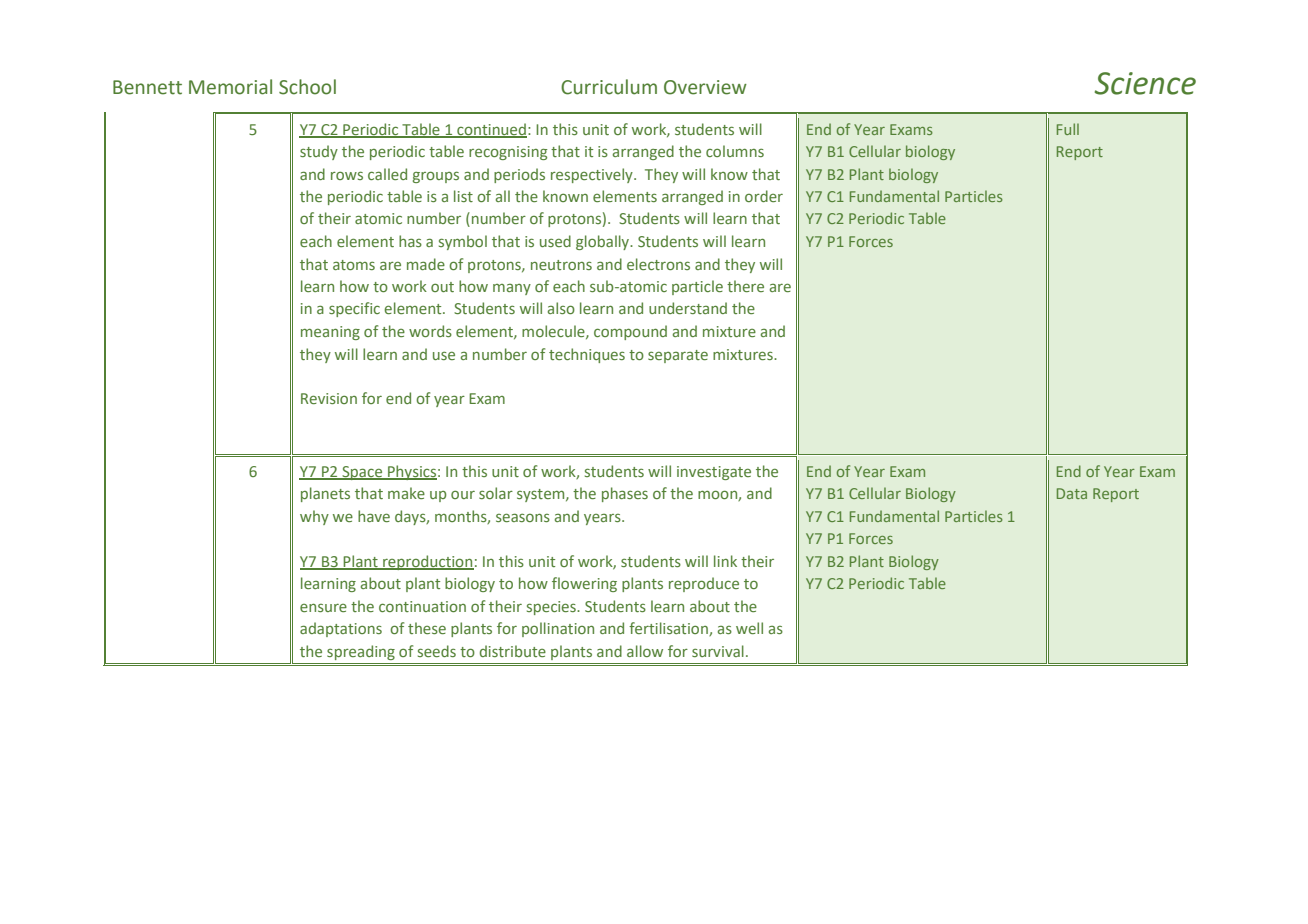 This screenshot has width=1308, height=924. I want to click on Data, so click(1072, 493).
